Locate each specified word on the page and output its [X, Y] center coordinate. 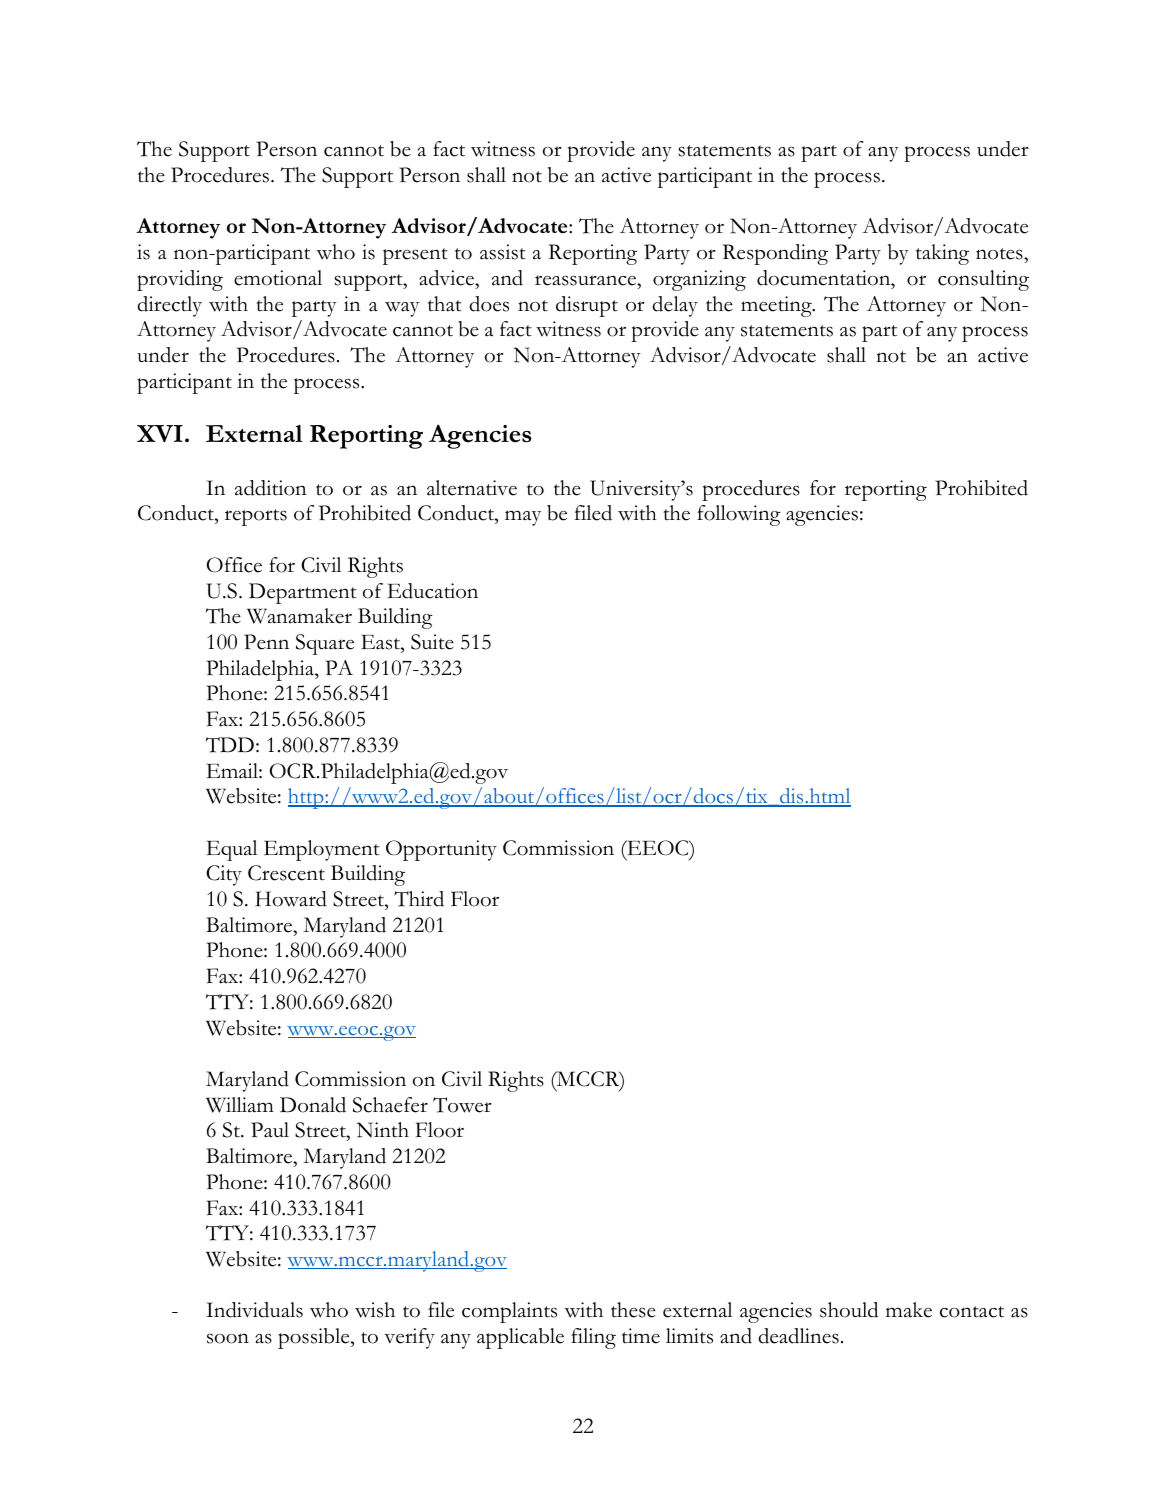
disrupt [587, 306]
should [849, 1310]
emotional [278, 278]
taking [942, 254]
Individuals [254, 1310]
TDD [230, 745]
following [739, 515]
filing [593, 1338]
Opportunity [441, 850]
